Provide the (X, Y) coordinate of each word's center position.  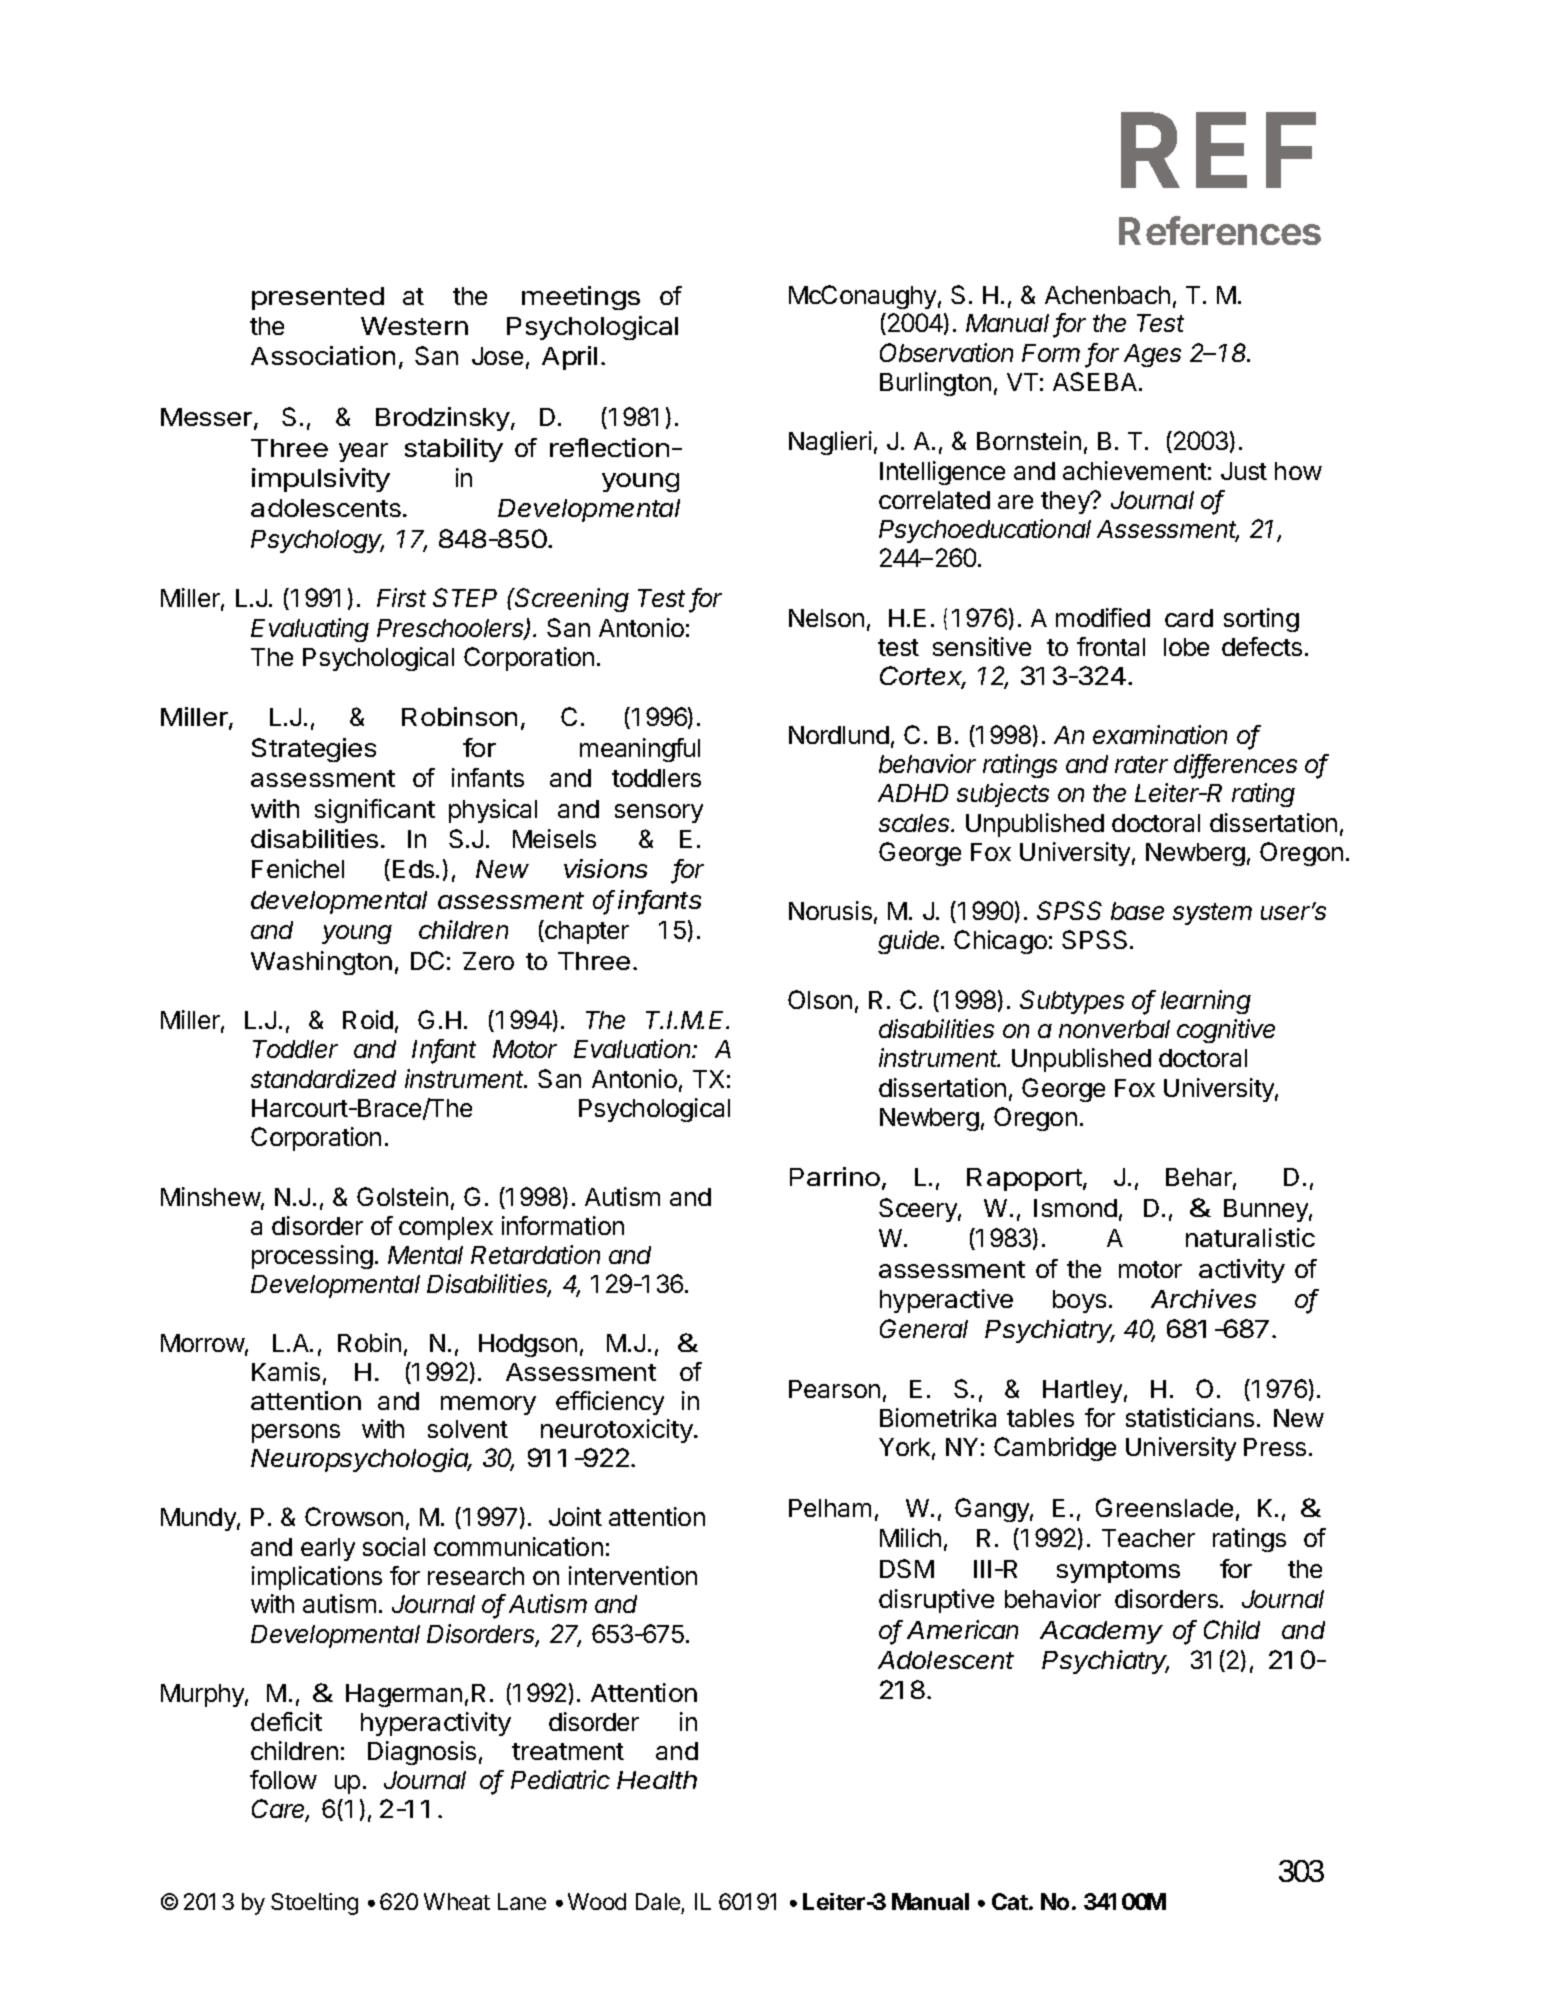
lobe (1186, 647)
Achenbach (1107, 295)
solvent (468, 1429)
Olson (820, 999)
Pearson (834, 1389)
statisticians (1190, 1417)
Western (414, 326)
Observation (946, 352)
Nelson (826, 618)
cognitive (1226, 1031)
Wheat (457, 1901)
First (401, 597)
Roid (368, 1019)
